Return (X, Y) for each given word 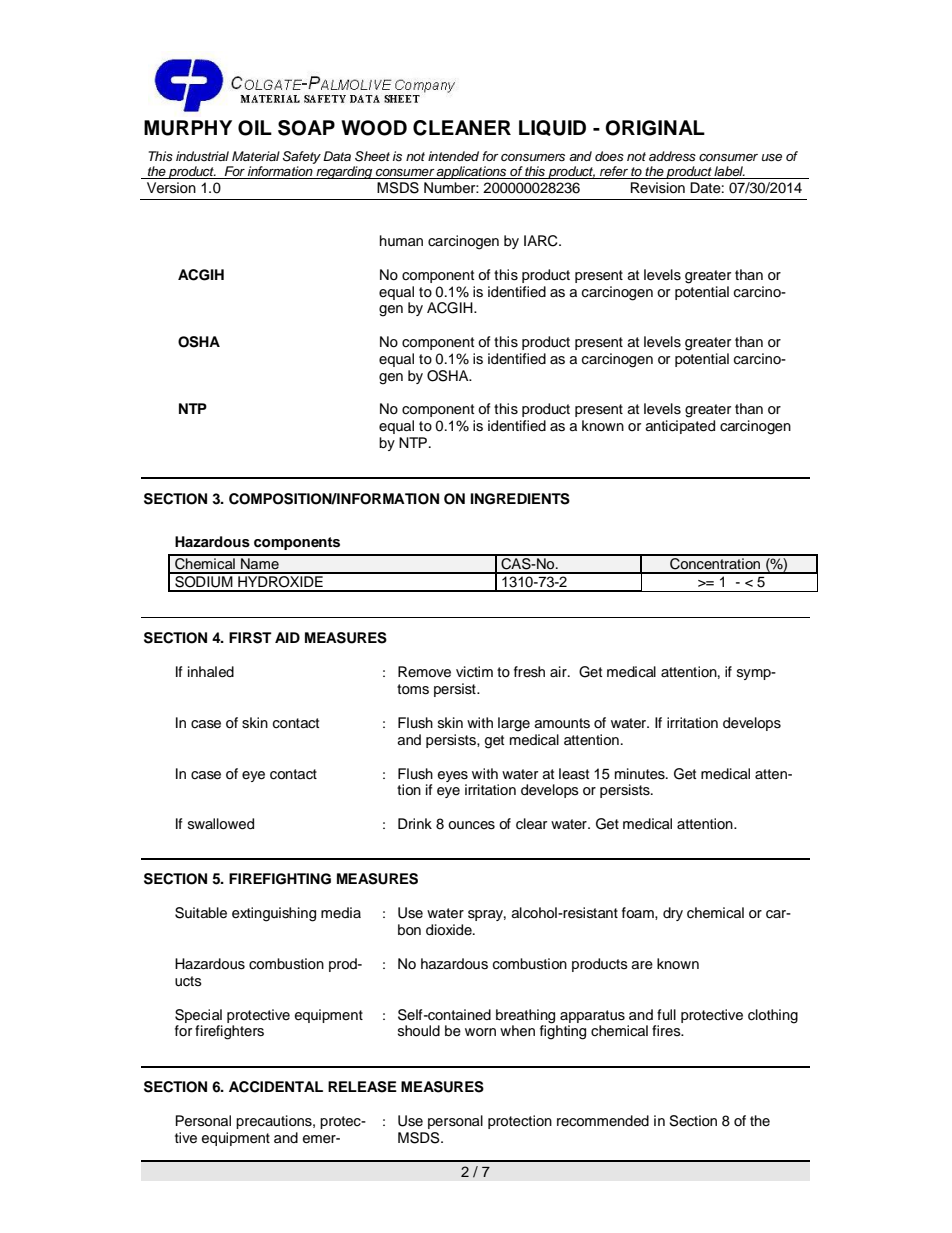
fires (667, 1030)
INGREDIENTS (520, 499)
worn (480, 1032)
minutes (641, 774)
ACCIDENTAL (276, 1087)
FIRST (250, 638)
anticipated (680, 427)
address (672, 156)
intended (453, 156)
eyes (453, 776)
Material (256, 156)
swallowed (221, 824)
